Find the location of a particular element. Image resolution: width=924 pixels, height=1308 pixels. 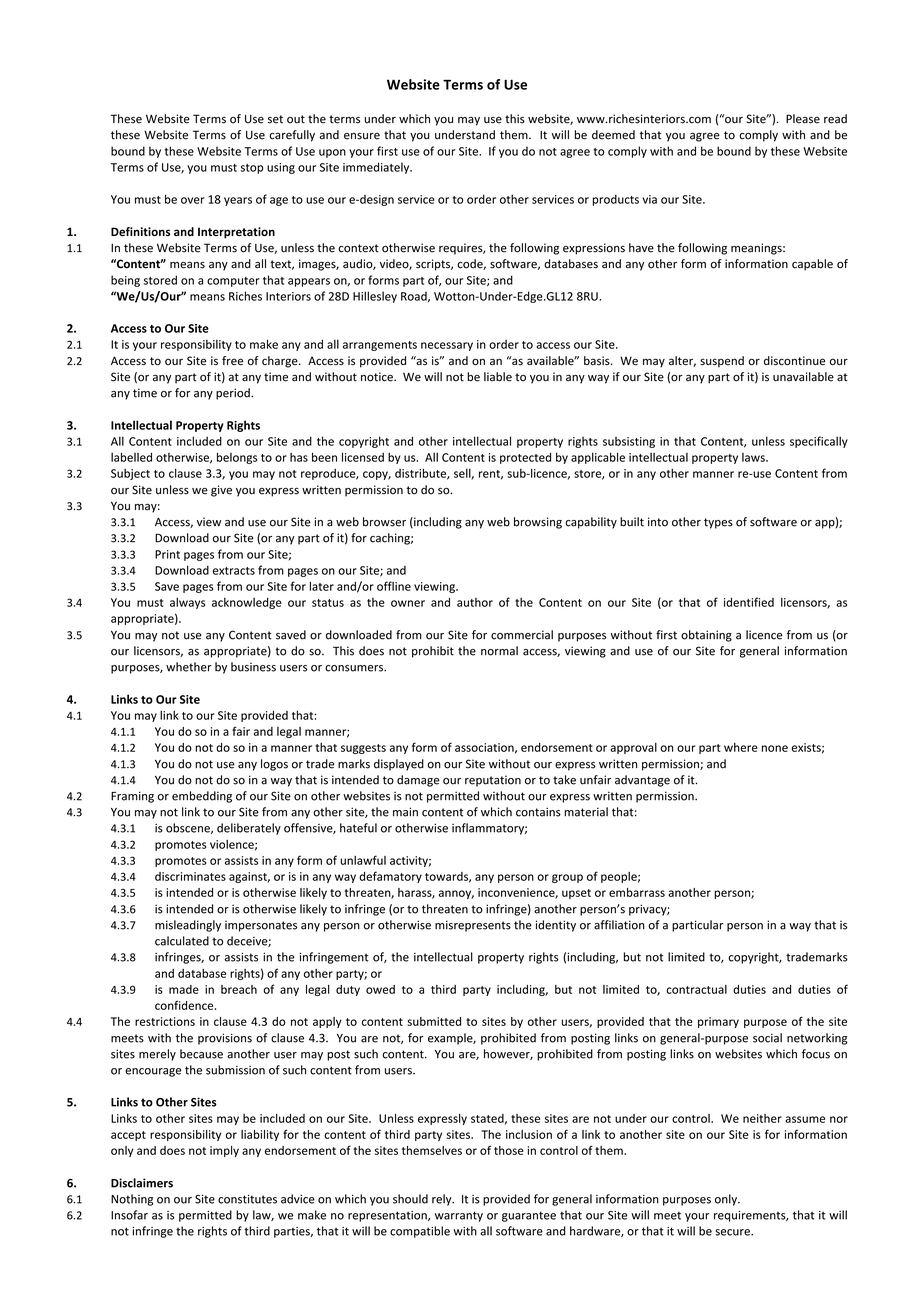

discriminates is located at coordinates (190, 876).
